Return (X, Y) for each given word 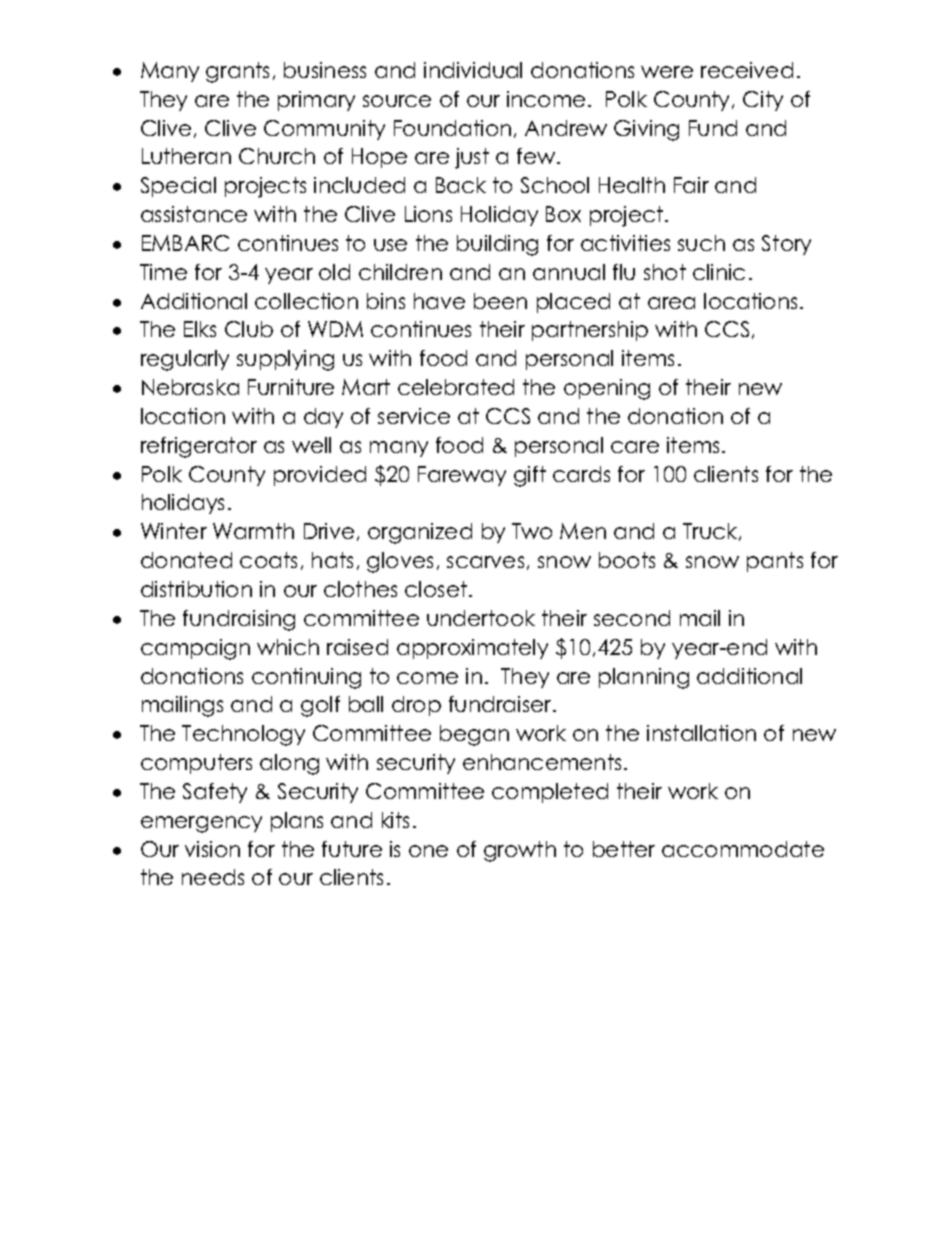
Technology (243, 735)
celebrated (456, 387)
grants (237, 72)
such (701, 243)
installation (701, 733)
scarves (485, 562)
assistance (194, 214)
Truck (711, 532)
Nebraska (190, 387)
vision (212, 849)
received (747, 70)
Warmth (253, 531)
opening (607, 389)
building (497, 245)
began (474, 735)
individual (473, 70)
